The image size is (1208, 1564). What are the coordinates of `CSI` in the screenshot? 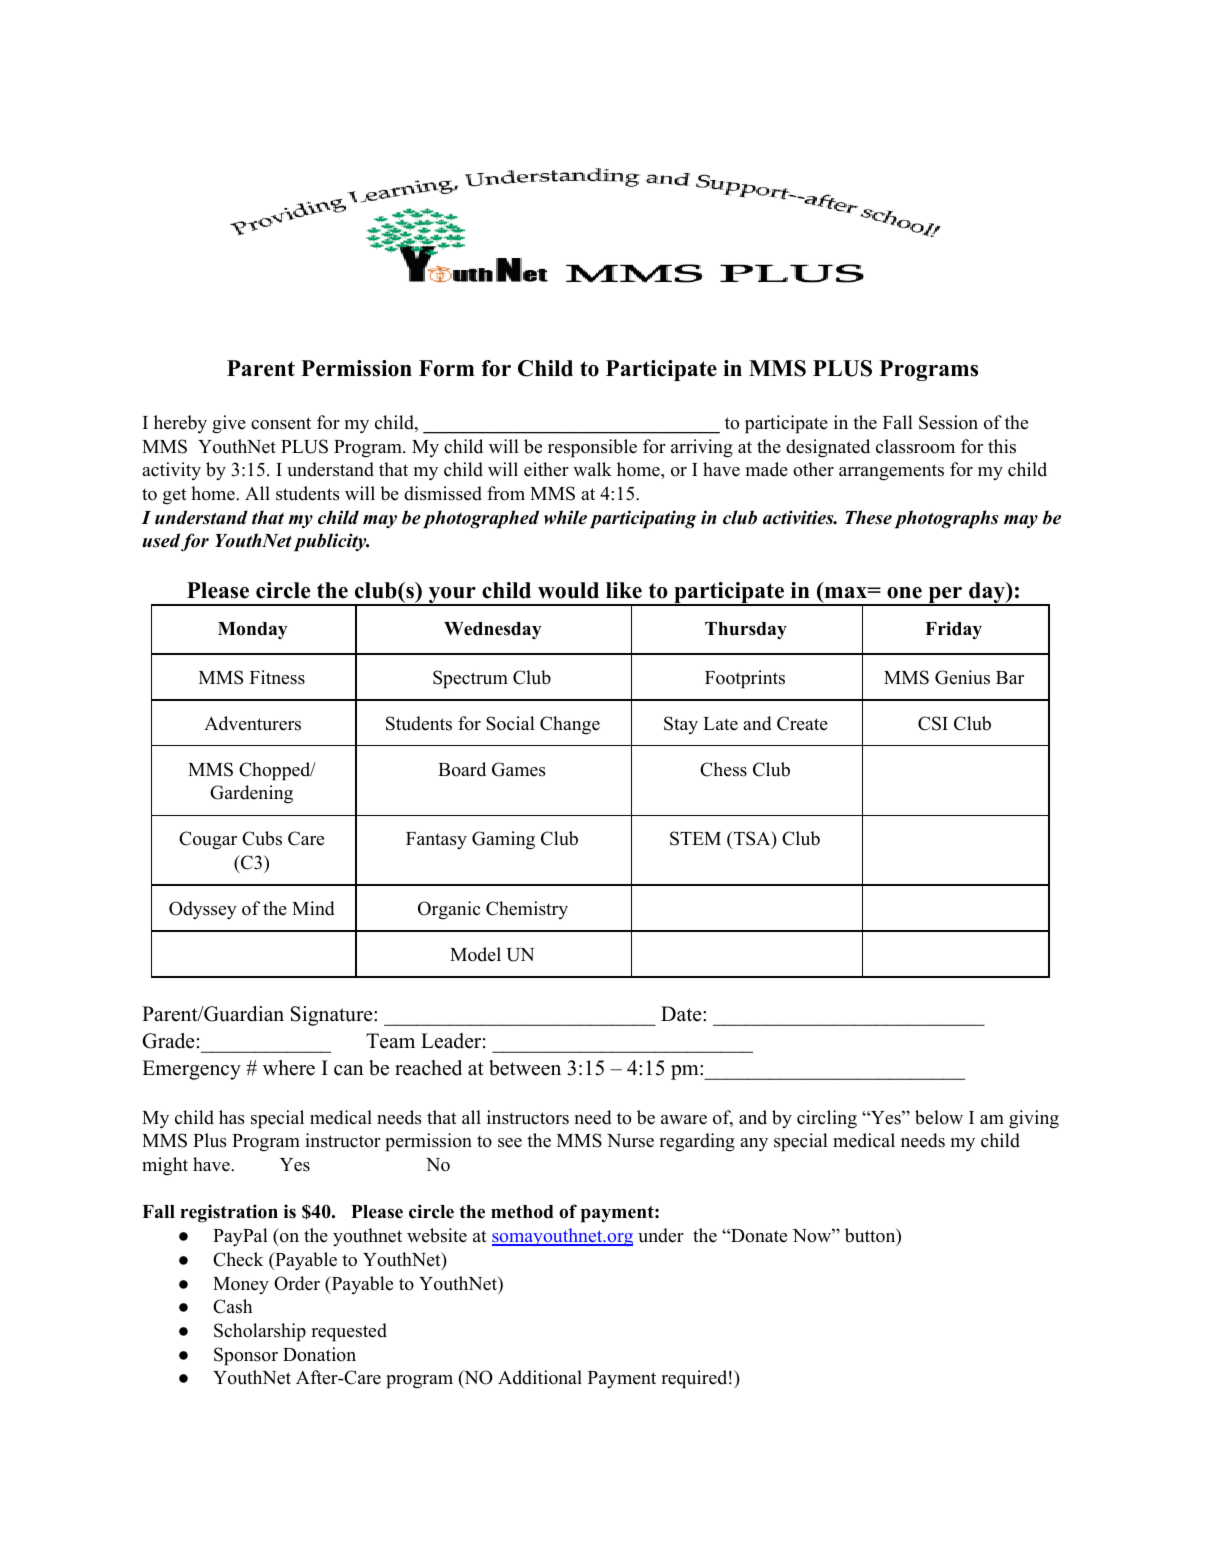 It's located at (933, 723).
